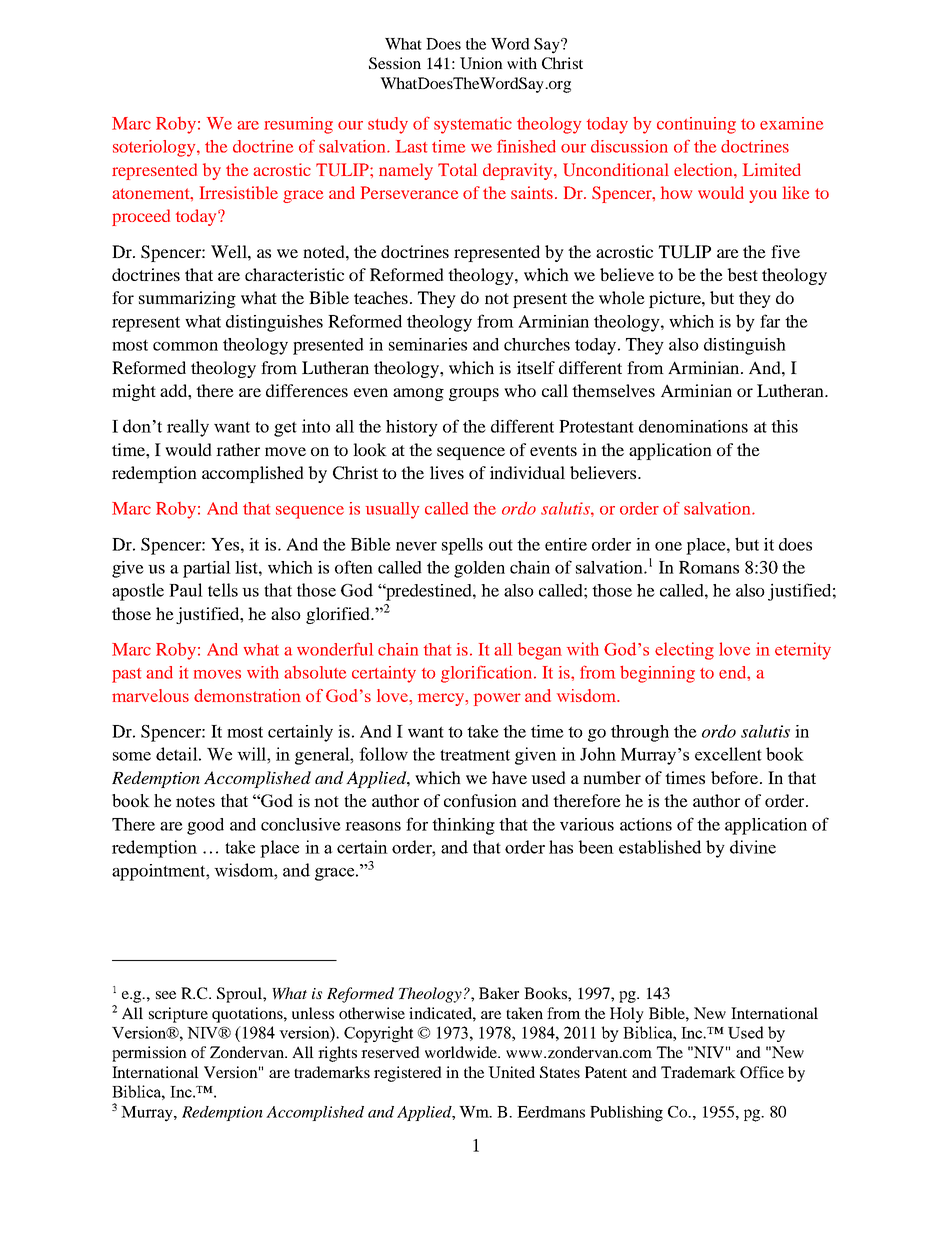 The width and height of the screenshot is (952, 1233). Describe the element at coordinates (223, 590) in the screenshot. I see `tells` at that location.
